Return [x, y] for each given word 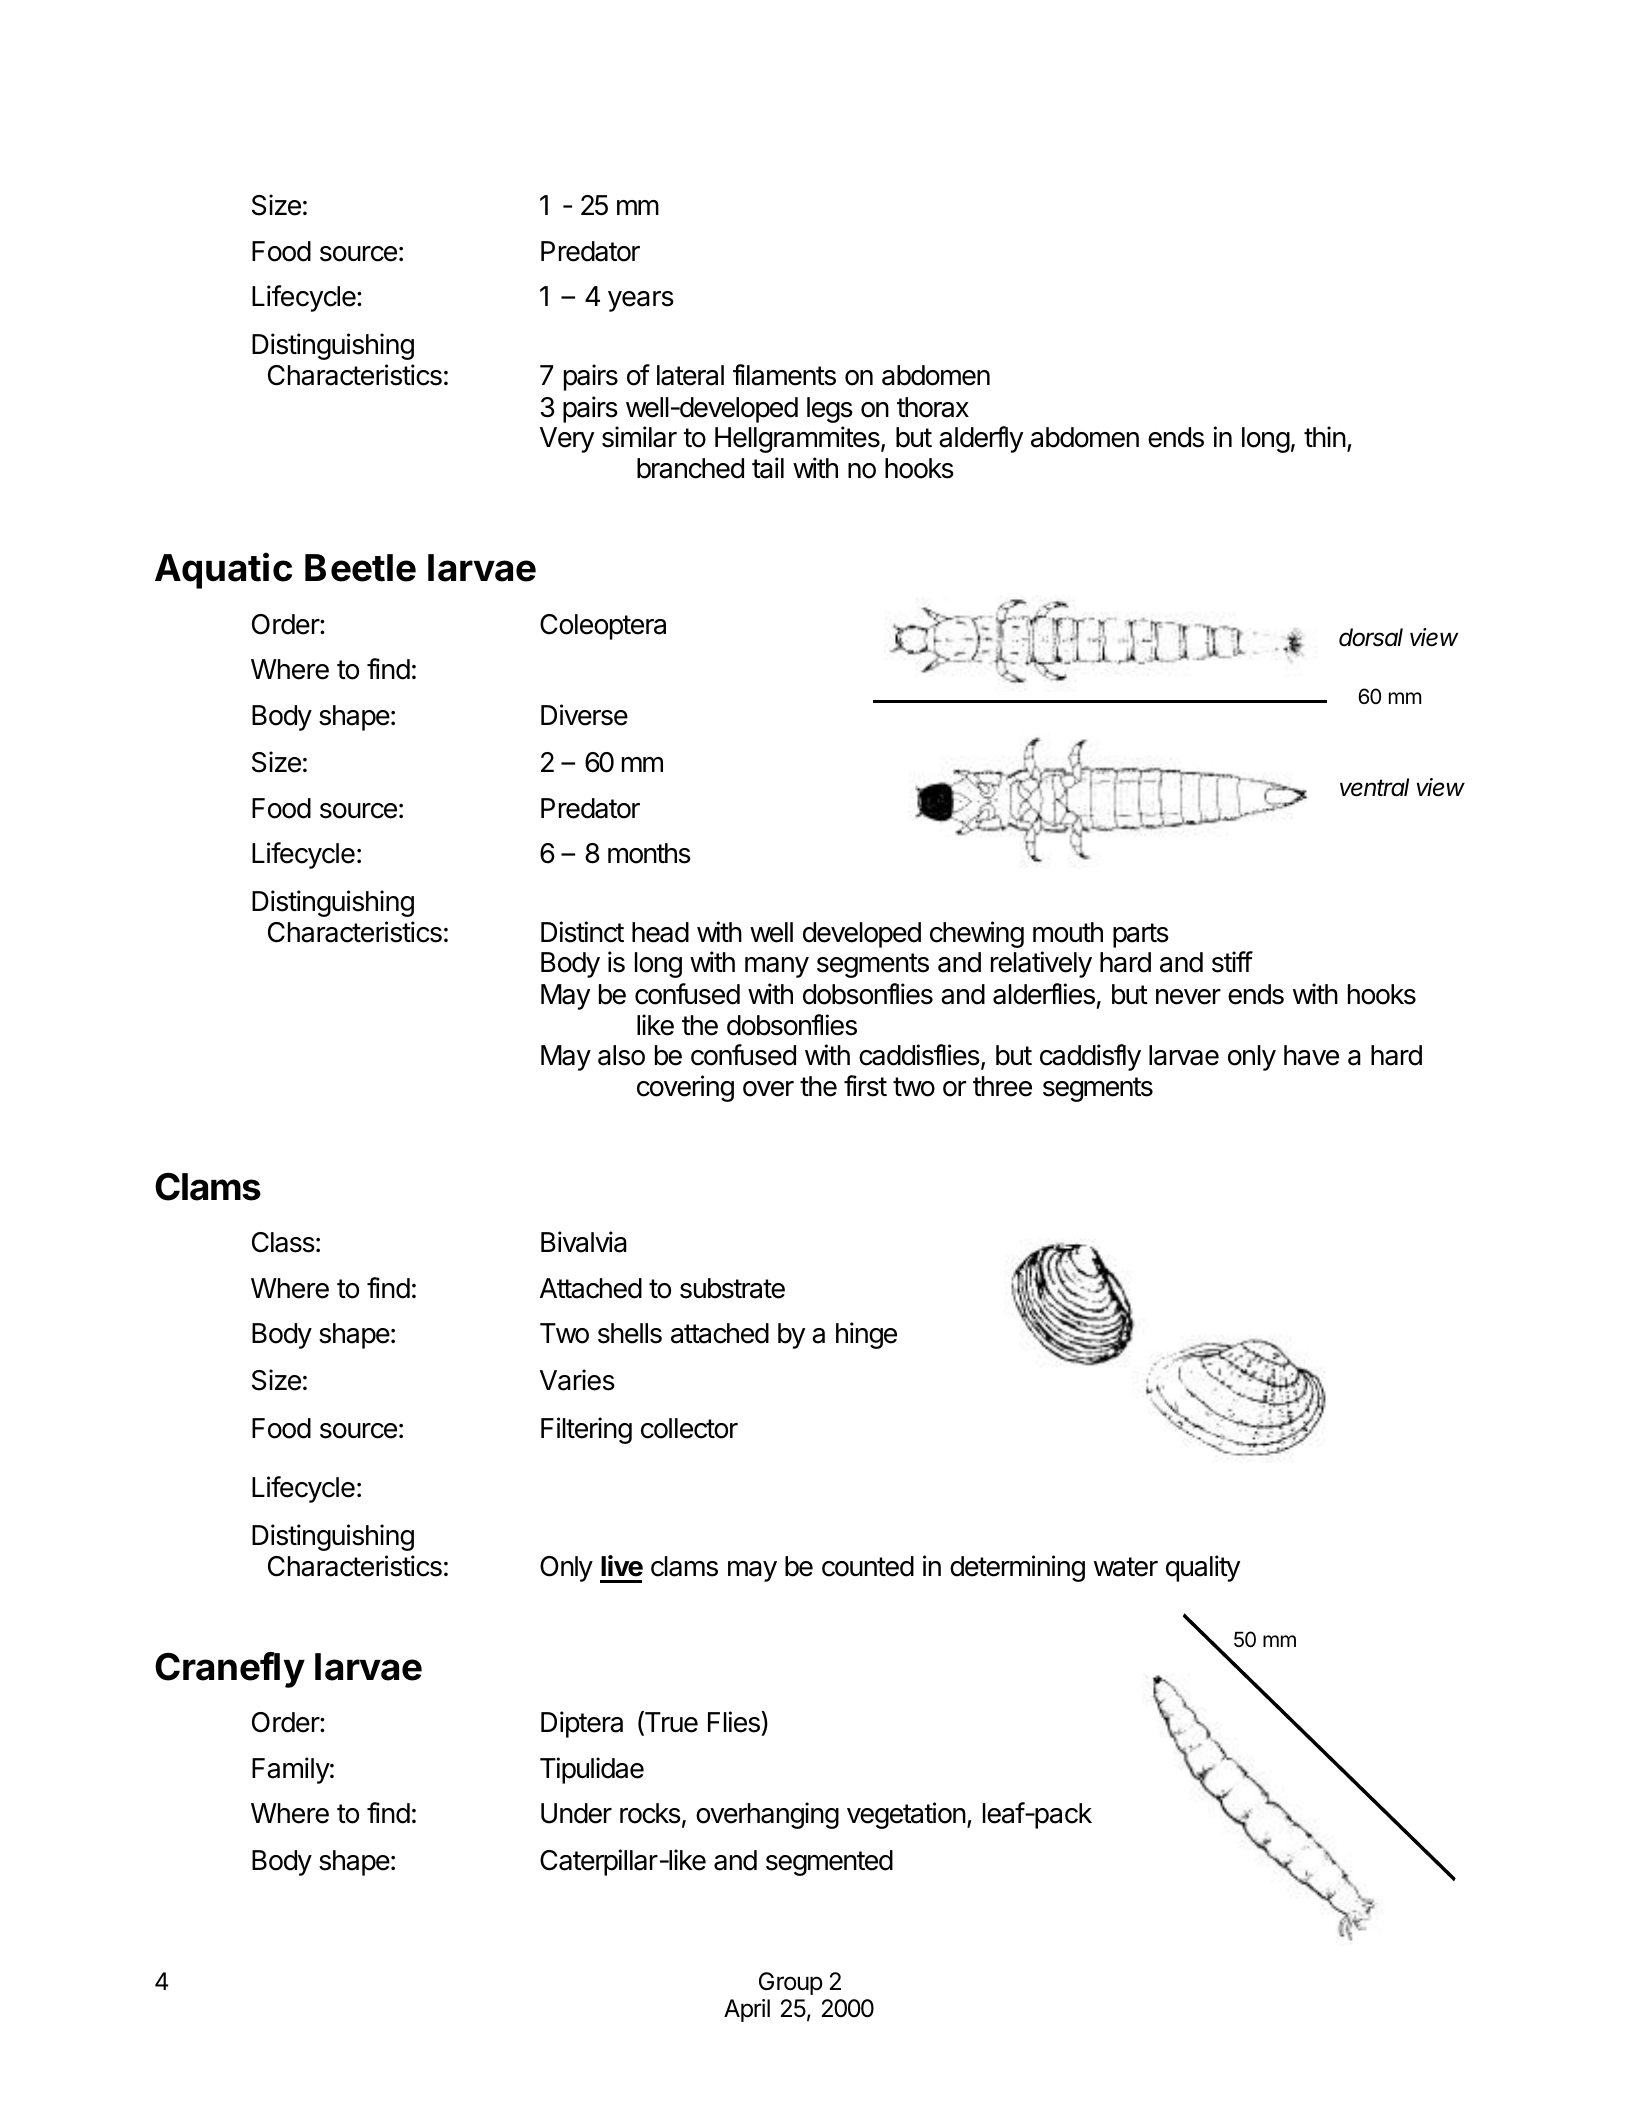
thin [1325, 436]
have [1311, 1055]
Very [567, 440]
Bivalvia [584, 1242]
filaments [784, 375]
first [865, 1086]
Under [576, 1813]
